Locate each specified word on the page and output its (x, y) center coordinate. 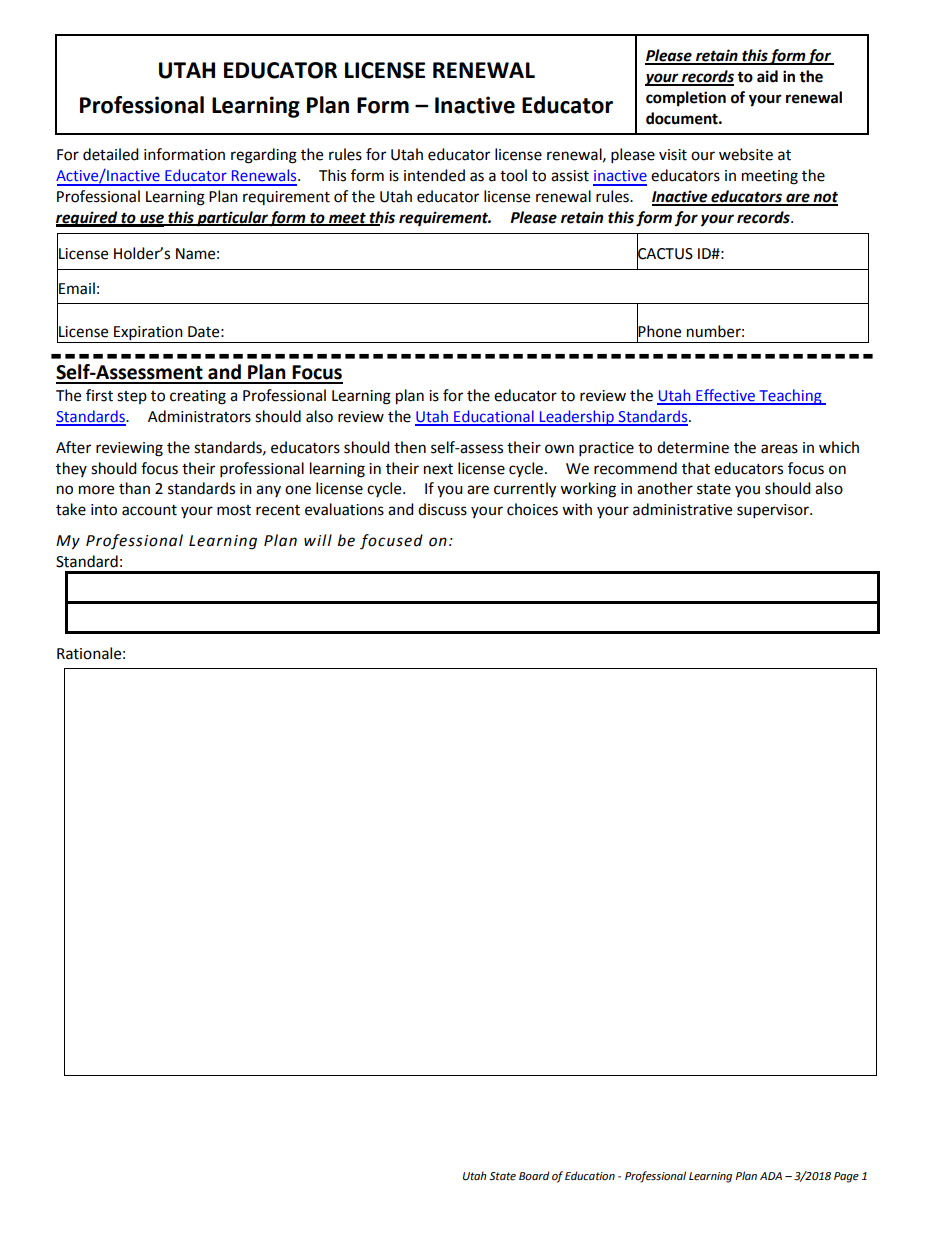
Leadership (576, 418)
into (104, 510)
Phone (659, 331)
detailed (111, 154)
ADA (771, 1176)
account (149, 510)
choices (532, 509)
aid (767, 76)
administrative (682, 509)
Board (534, 1175)
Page (846, 1177)
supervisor (774, 511)
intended (434, 175)
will (318, 540)
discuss (442, 509)
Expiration (148, 334)
